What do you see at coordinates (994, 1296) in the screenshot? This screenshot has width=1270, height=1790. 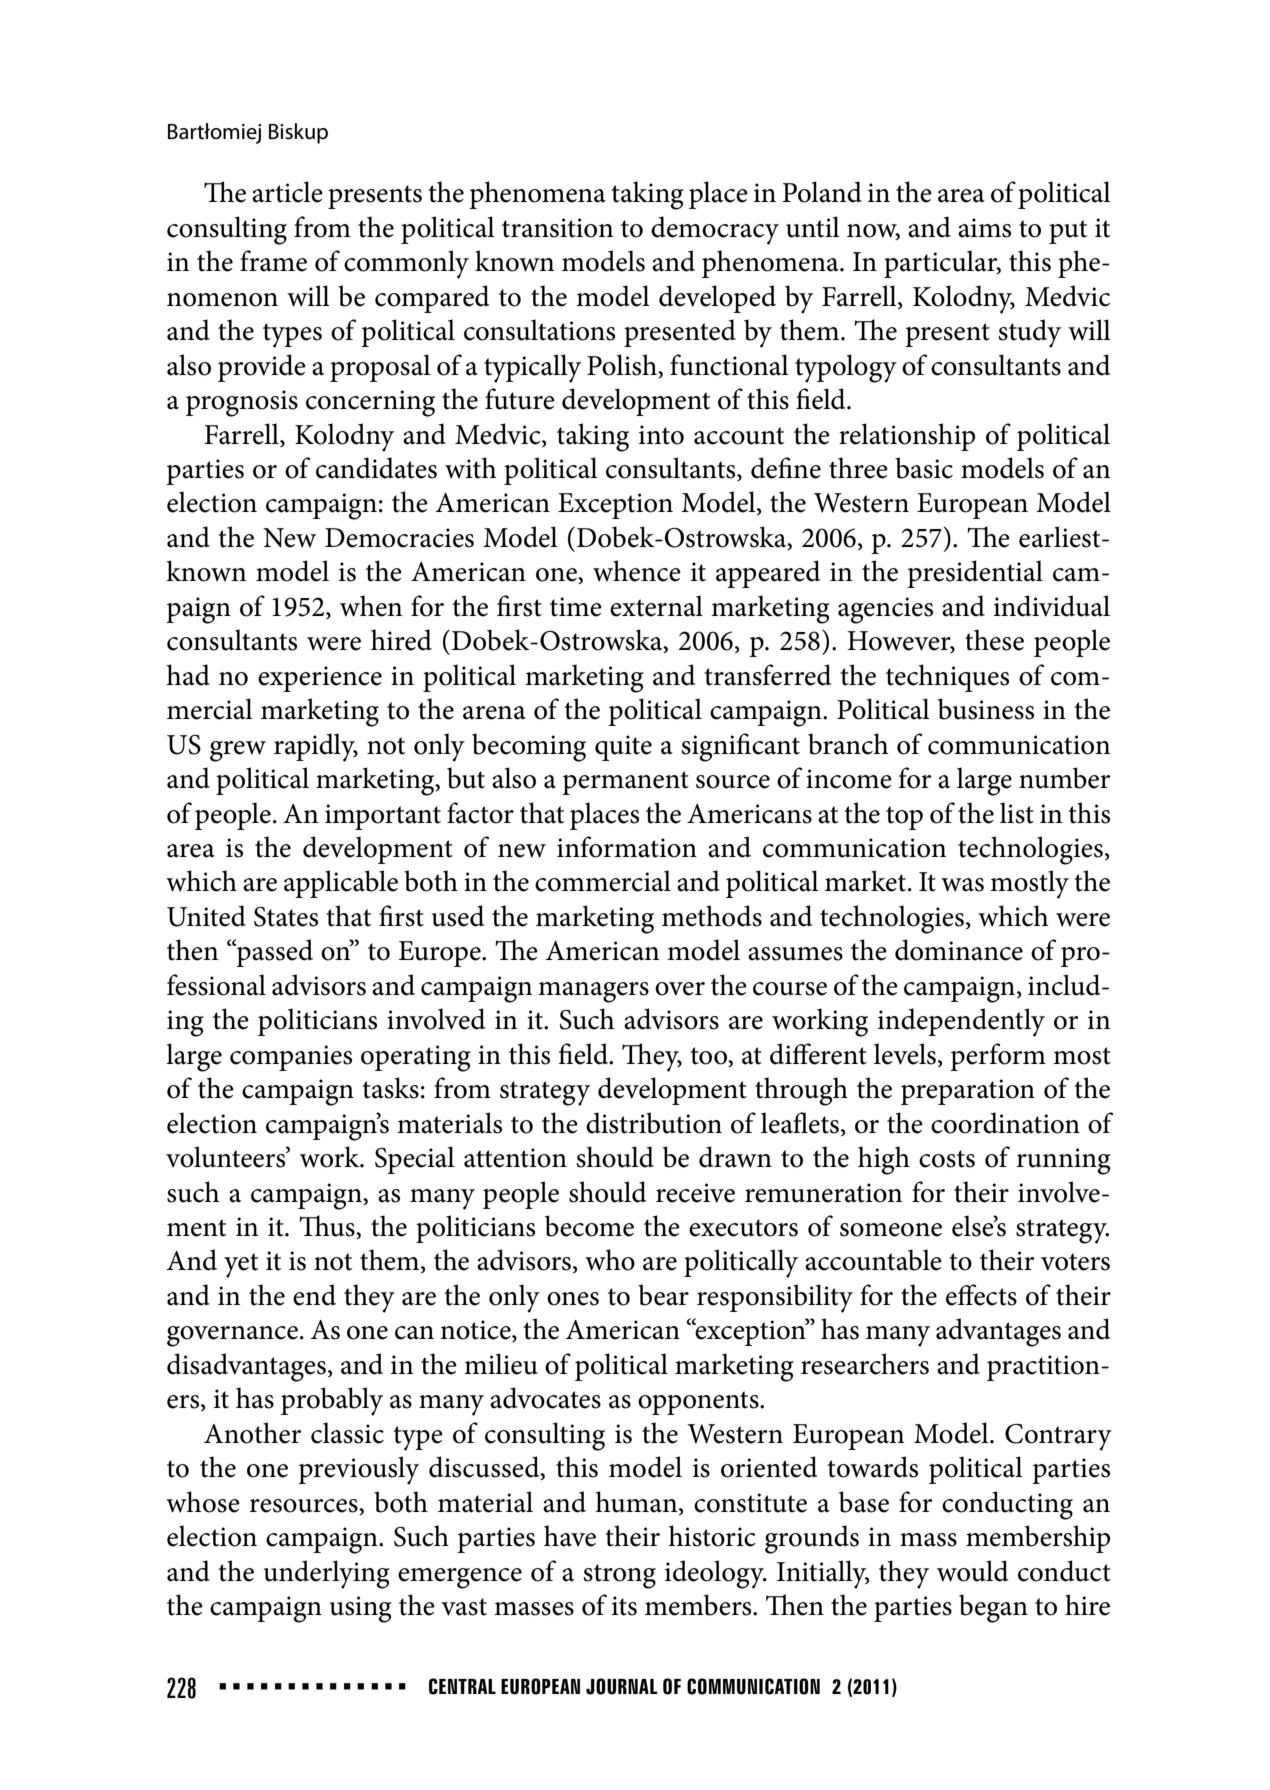 I see `ects` at bounding box center [994, 1296].
